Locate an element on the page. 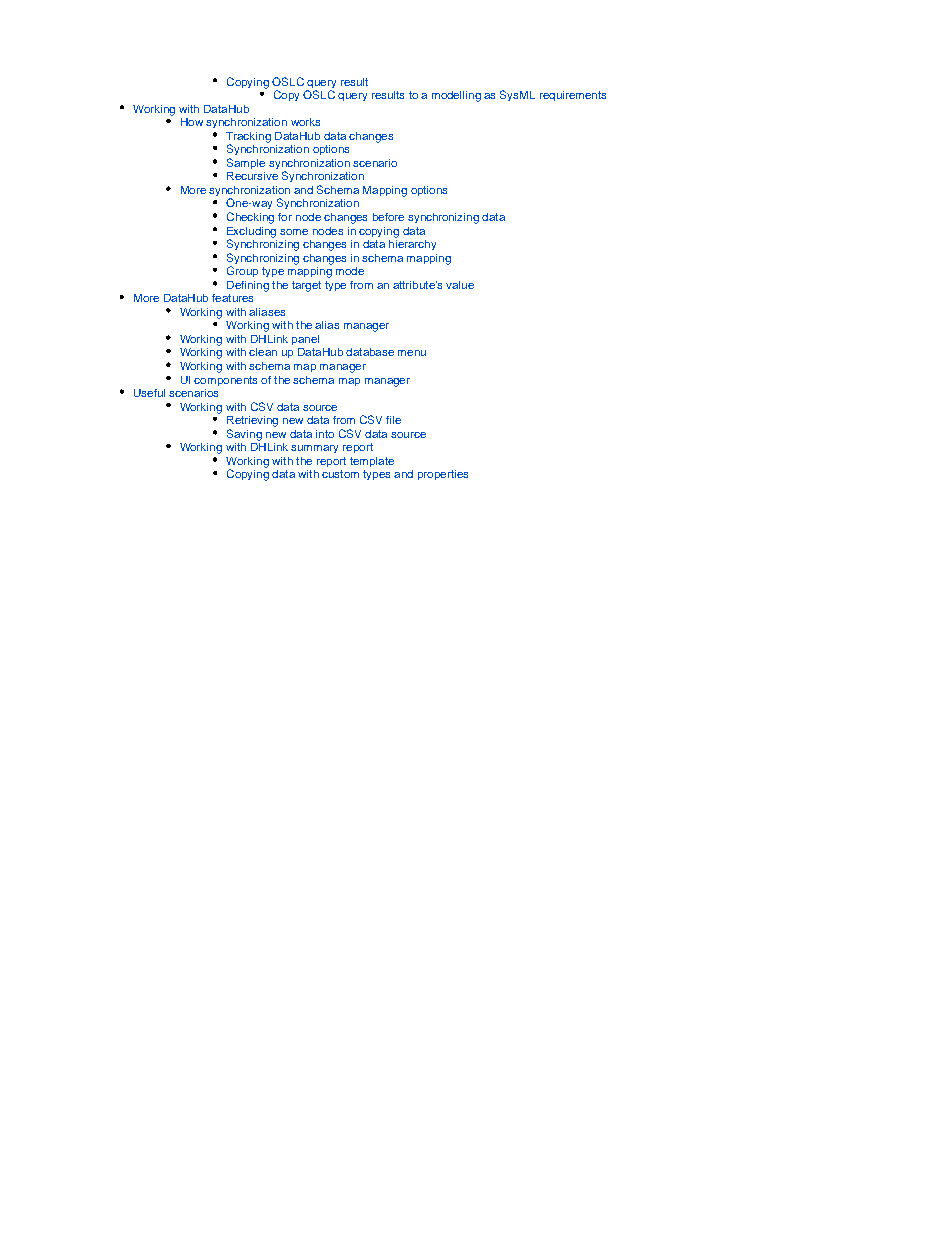  Recursive is located at coordinates (252, 176).
